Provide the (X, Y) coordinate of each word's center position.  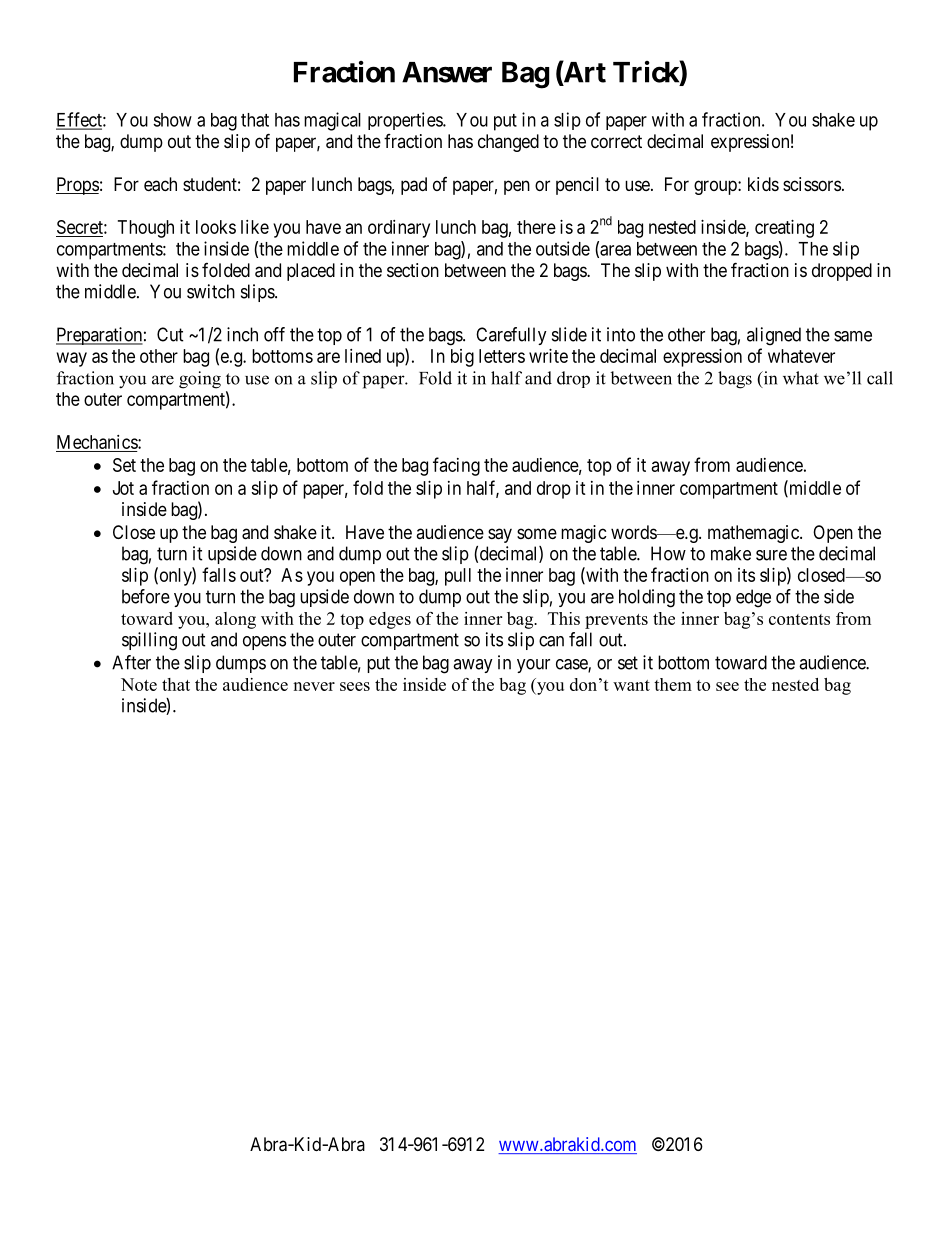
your (533, 666)
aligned (774, 336)
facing (456, 466)
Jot (123, 488)
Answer (447, 72)
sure (771, 555)
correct (616, 141)
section (413, 270)
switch (211, 291)
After (131, 662)
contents (799, 619)
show (172, 120)
